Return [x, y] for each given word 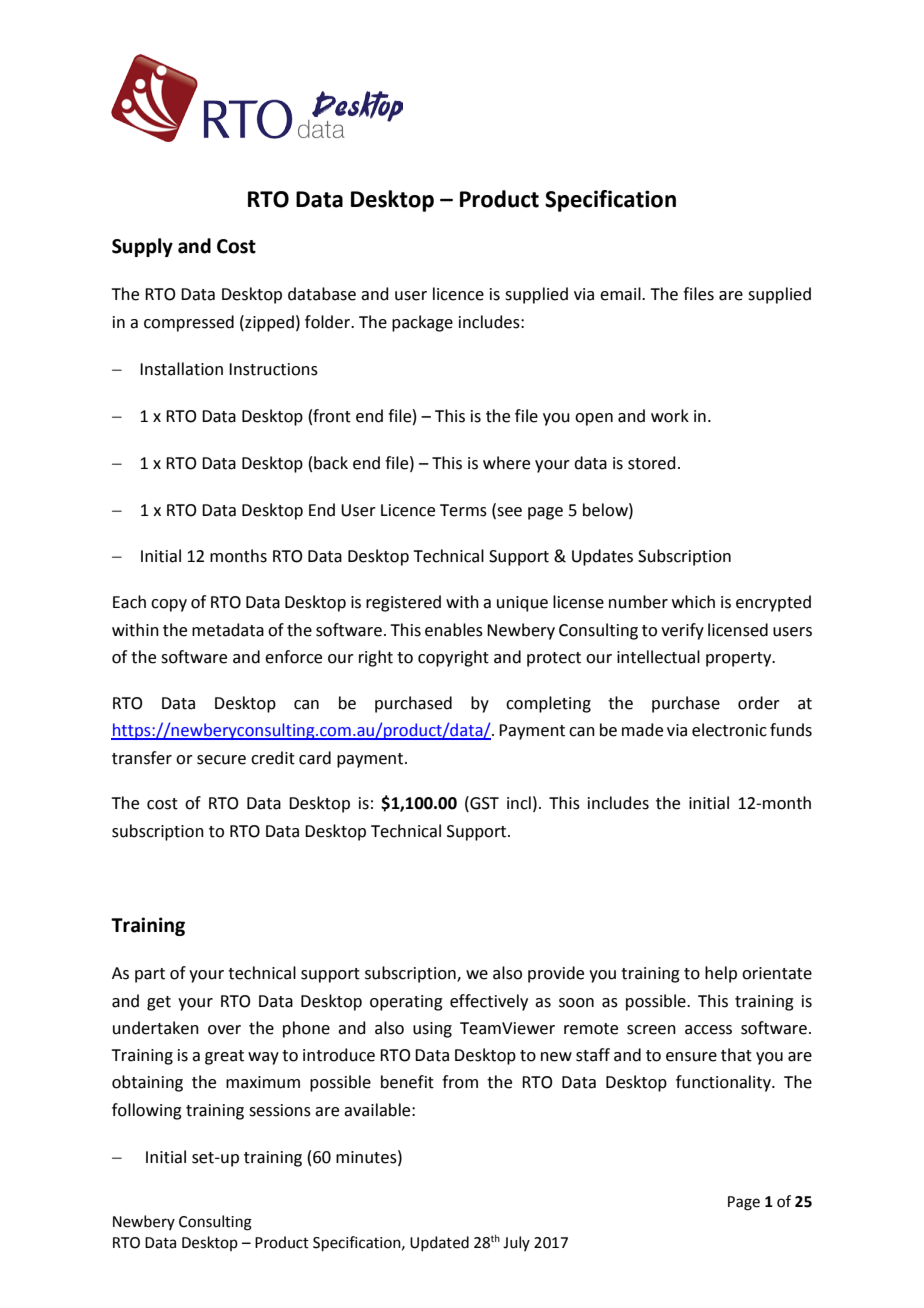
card [315, 758]
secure [221, 760]
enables [454, 630]
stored [652, 463]
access [708, 1030]
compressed [189, 323]
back [331, 463]
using [432, 1030]
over [224, 1030]
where [506, 463]
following [147, 1111]
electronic [729, 730]
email [621, 294]
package [422, 323]
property [740, 659]
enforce [293, 657]
